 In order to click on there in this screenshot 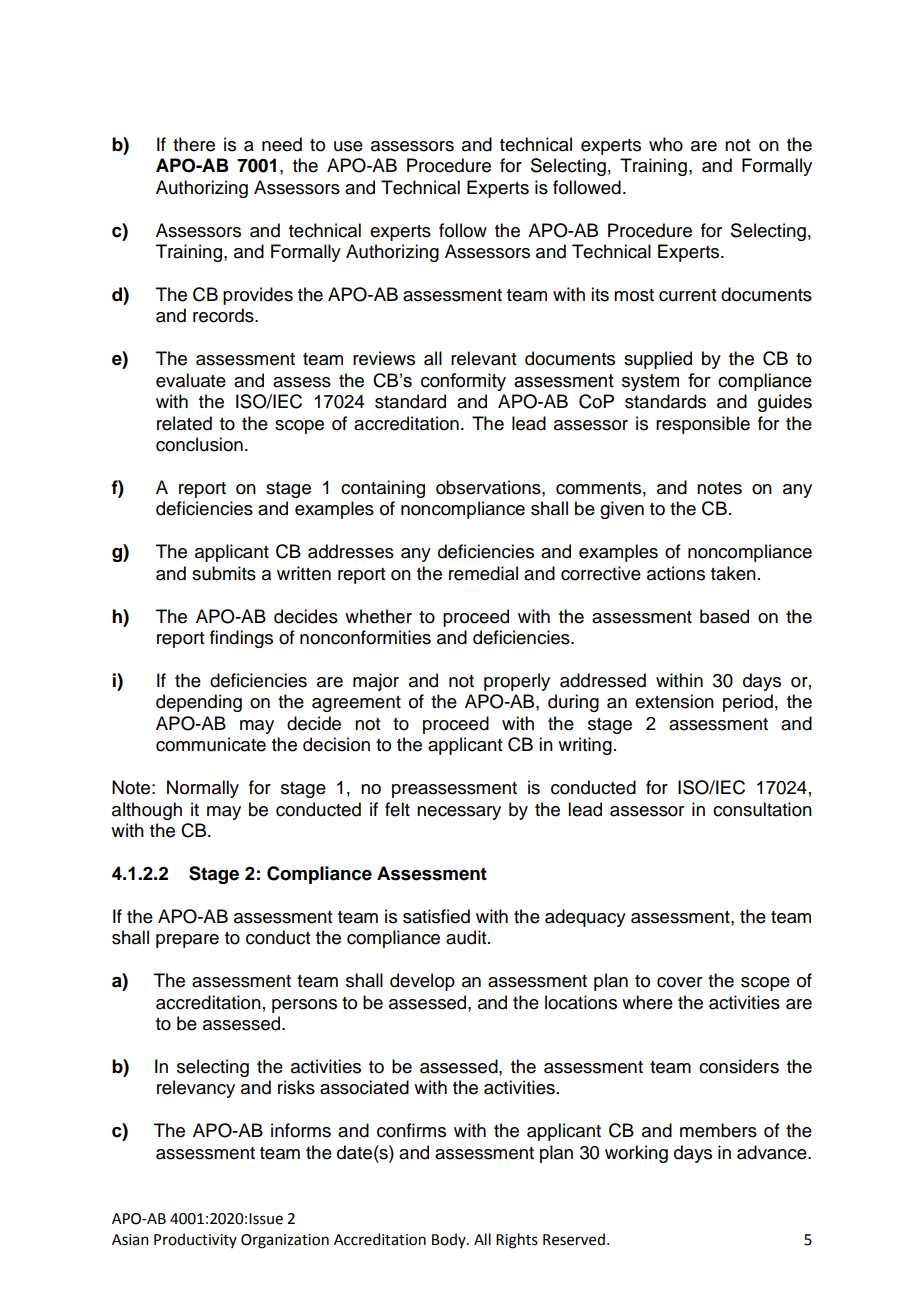, I will do `click(194, 144)`.
